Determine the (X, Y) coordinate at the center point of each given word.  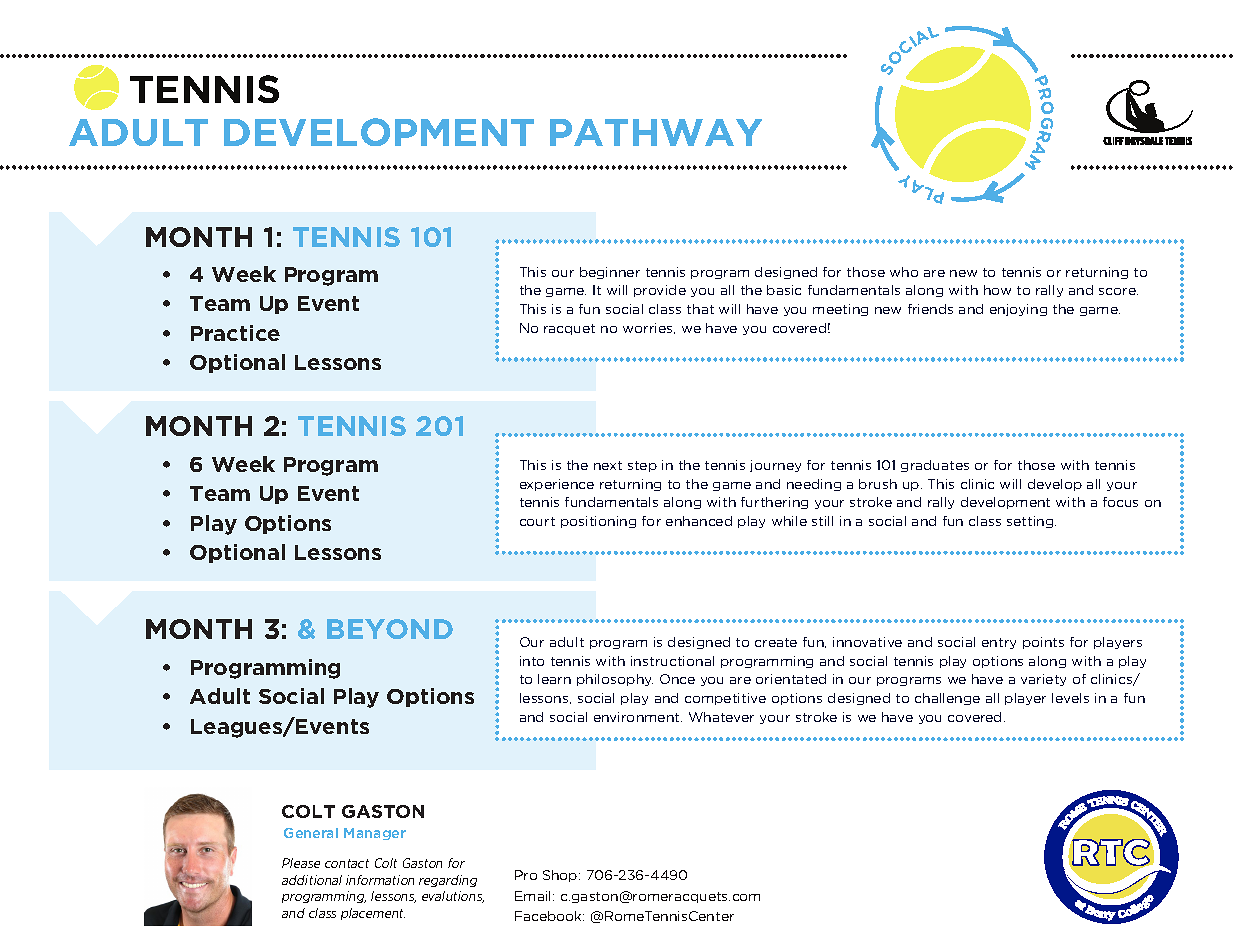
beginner (610, 273)
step (642, 466)
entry (999, 643)
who (904, 272)
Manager (375, 834)
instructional (672, 661)
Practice (235, 333)
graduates (935, 466)
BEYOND (390, 629)
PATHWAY (656, 132)
